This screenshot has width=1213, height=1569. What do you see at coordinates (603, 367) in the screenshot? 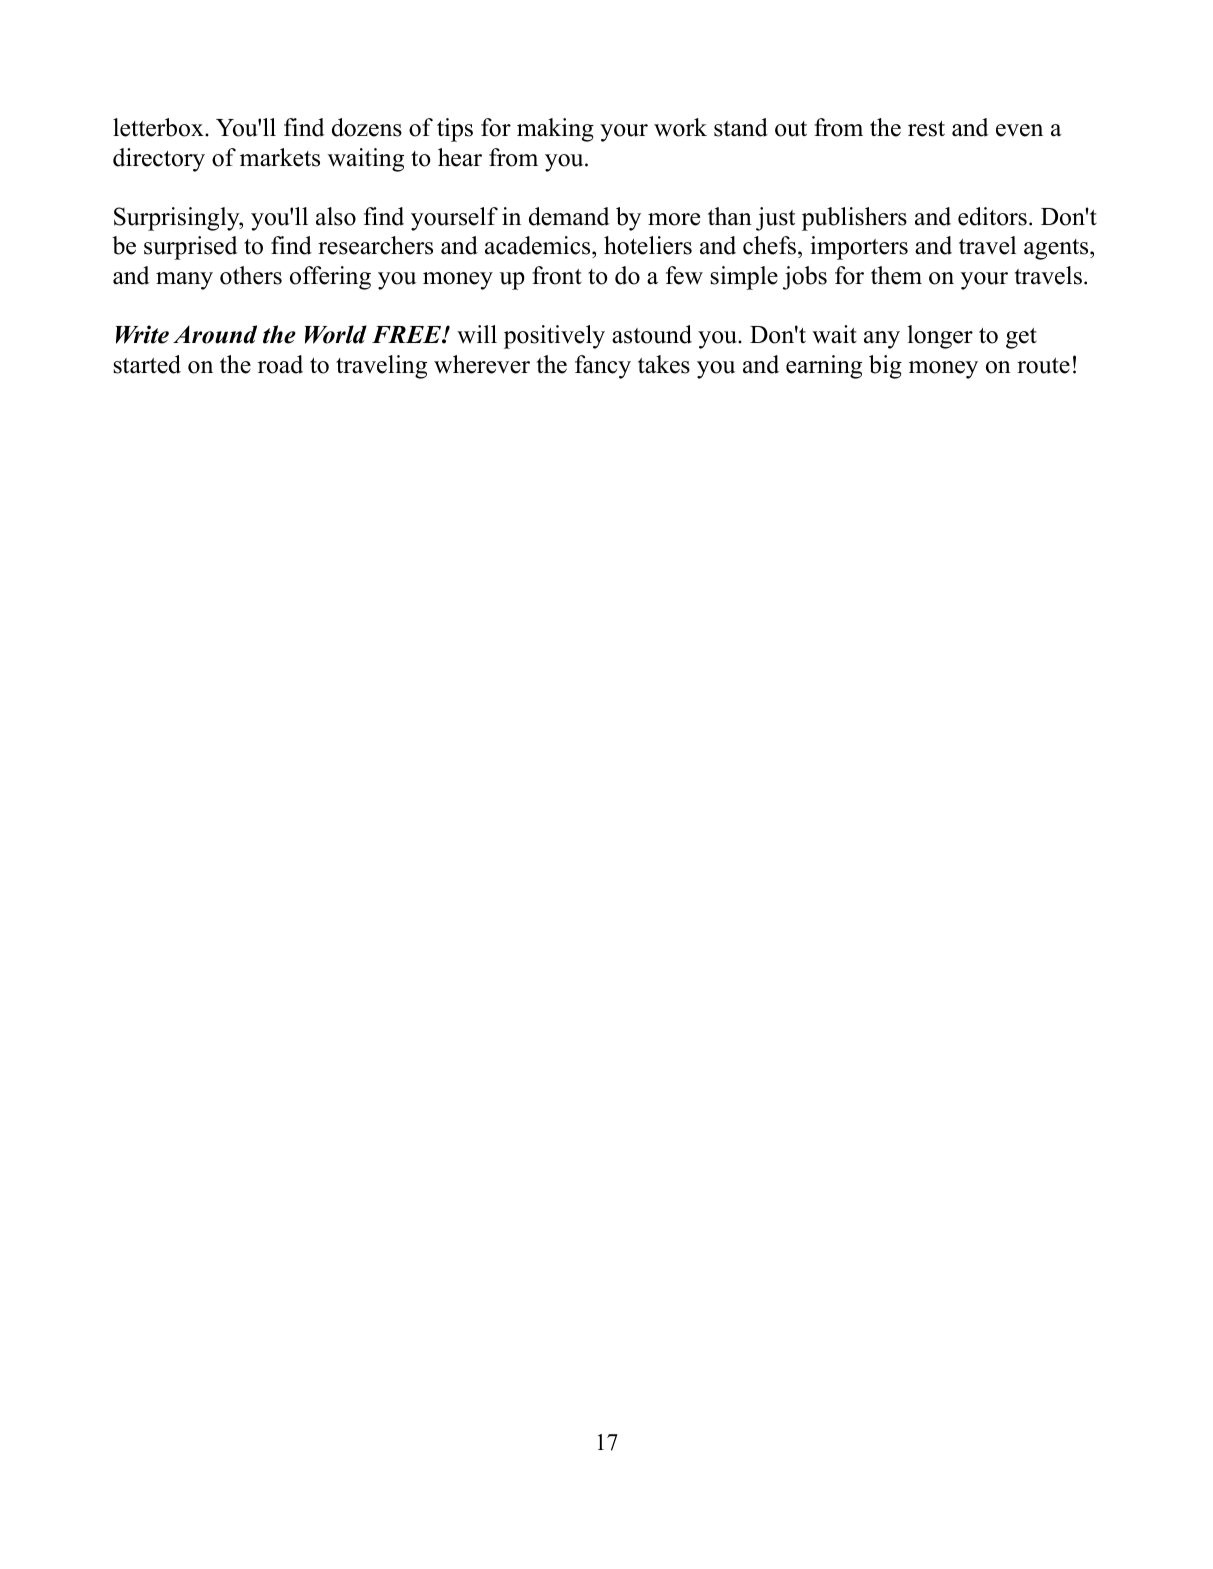
I see `fancy` at bounding box center [603, 367].
